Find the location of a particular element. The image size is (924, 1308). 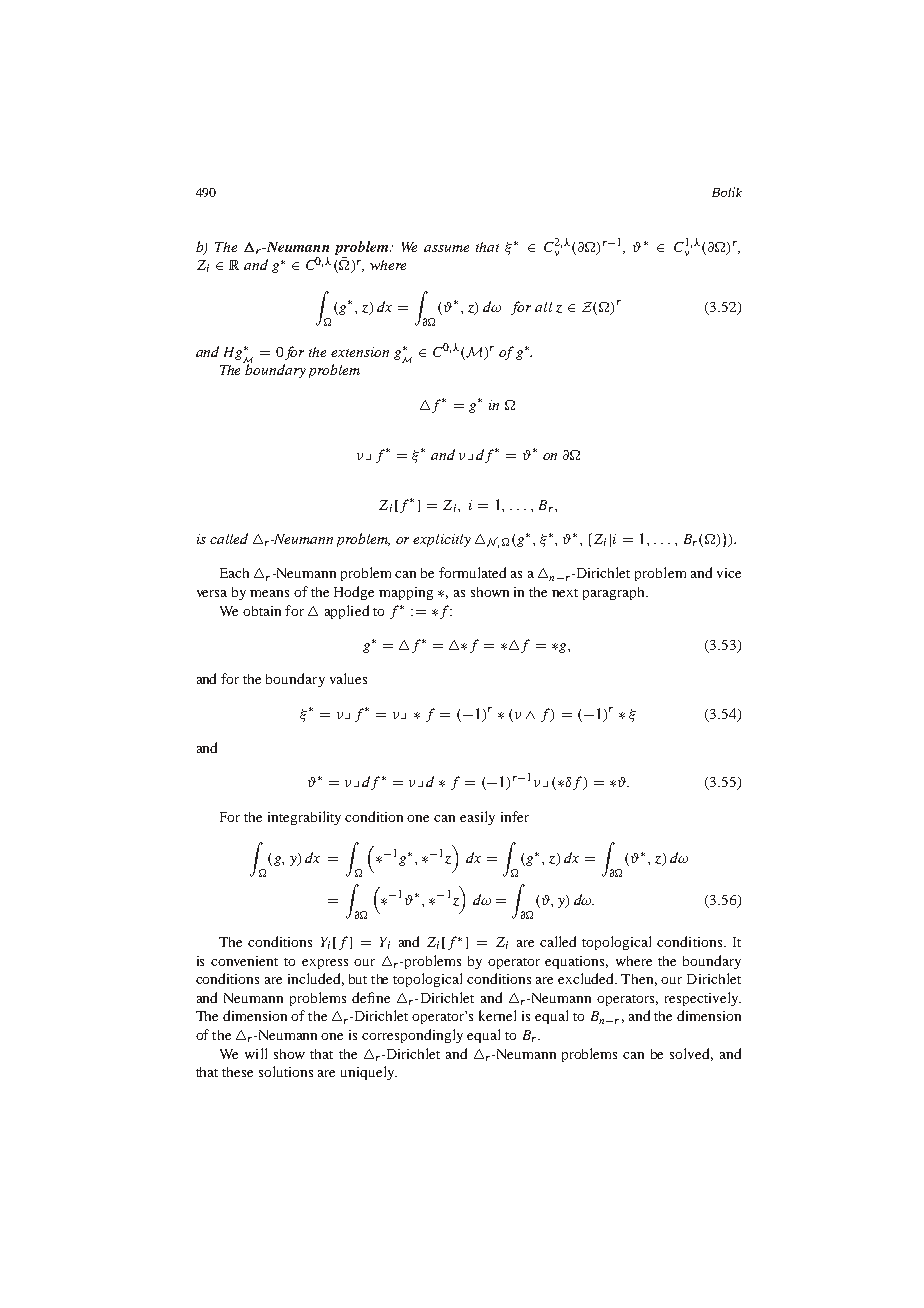

will is located at coordinates (256, 1053).
